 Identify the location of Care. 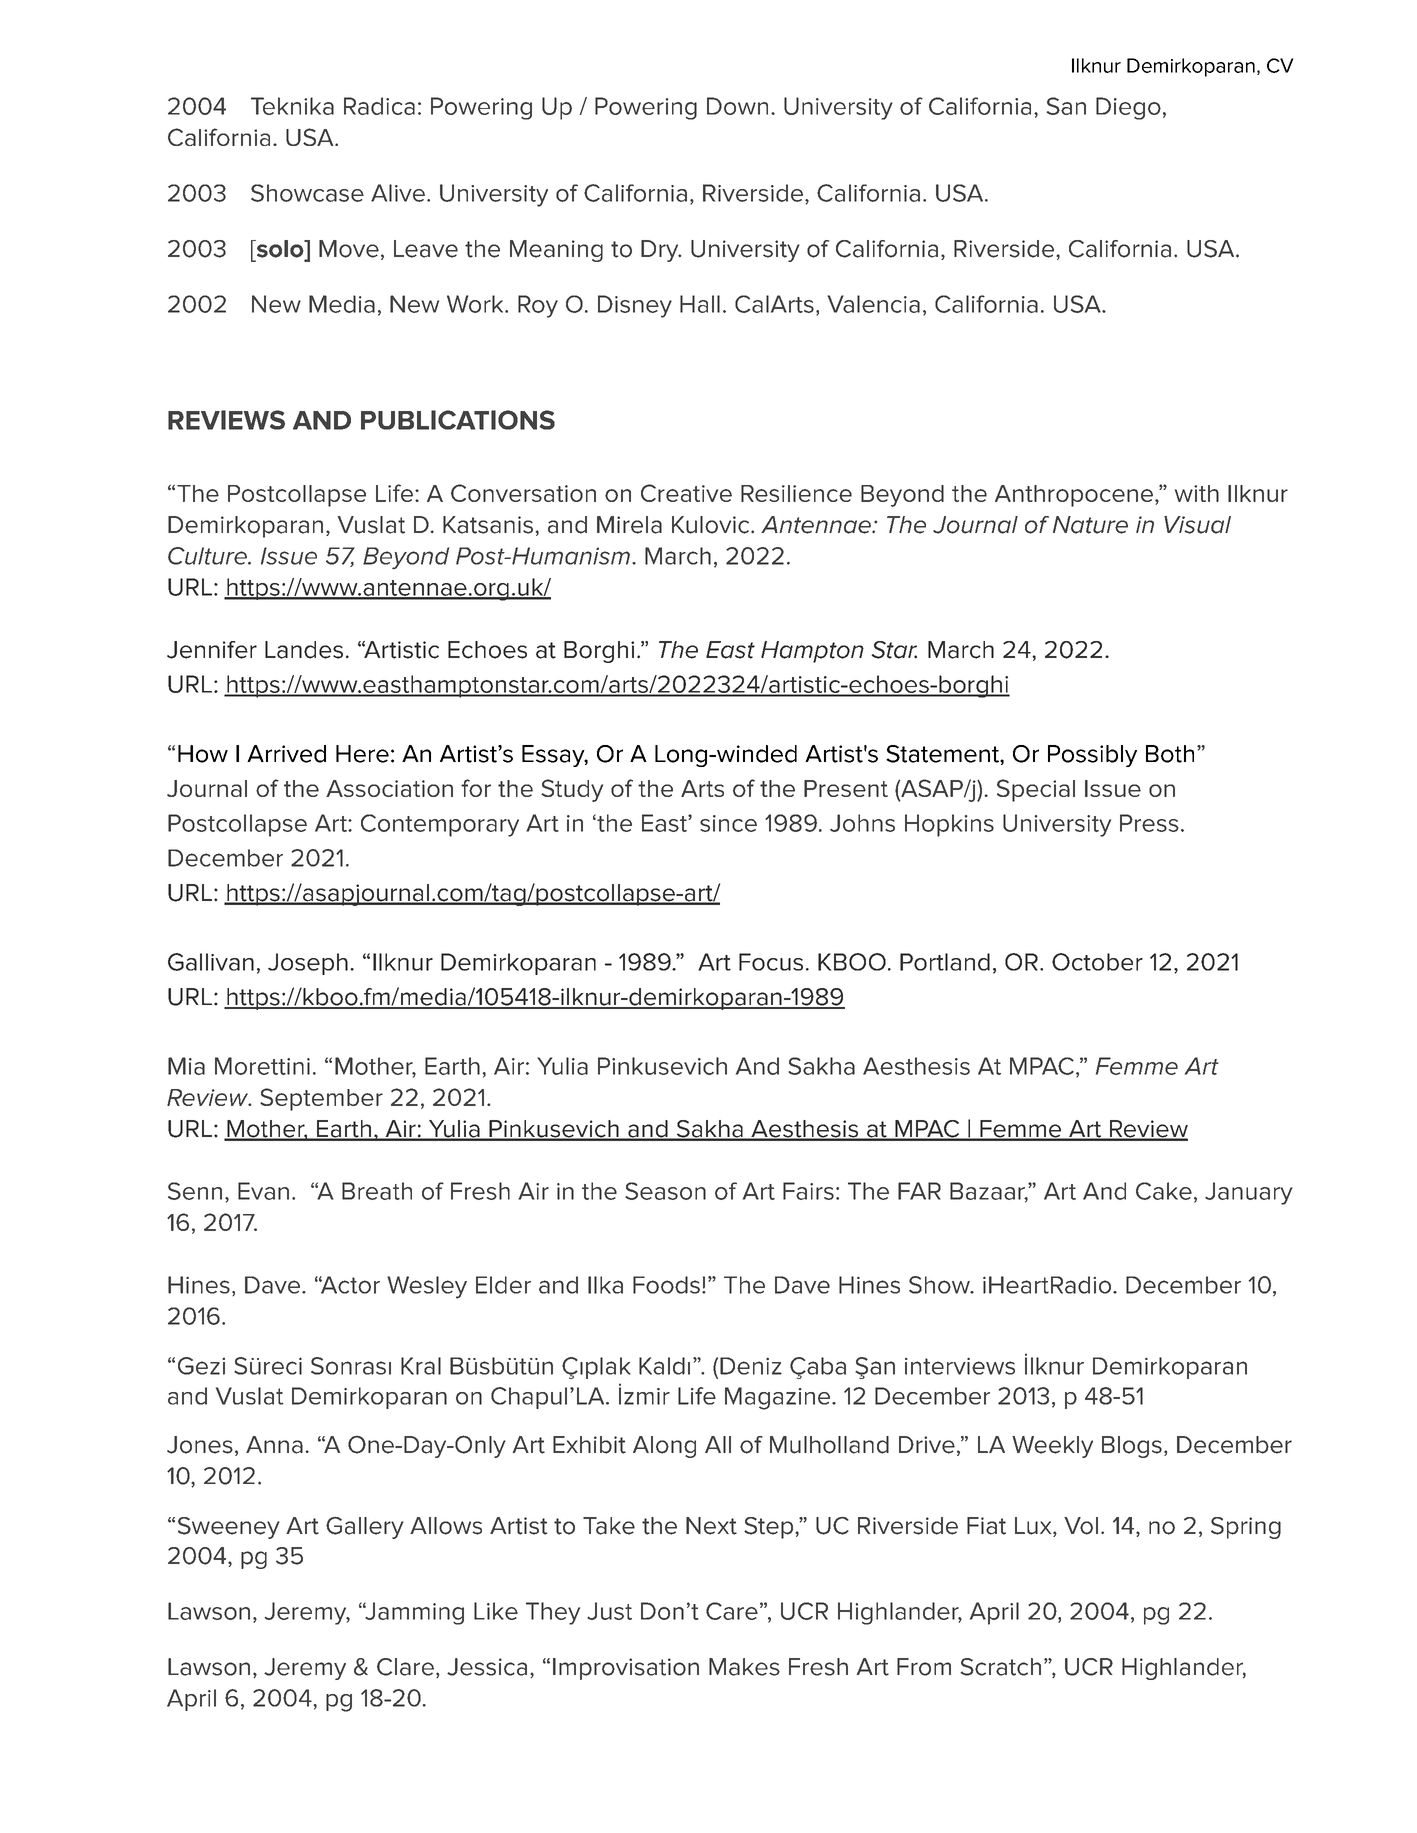
(732, 1611).
